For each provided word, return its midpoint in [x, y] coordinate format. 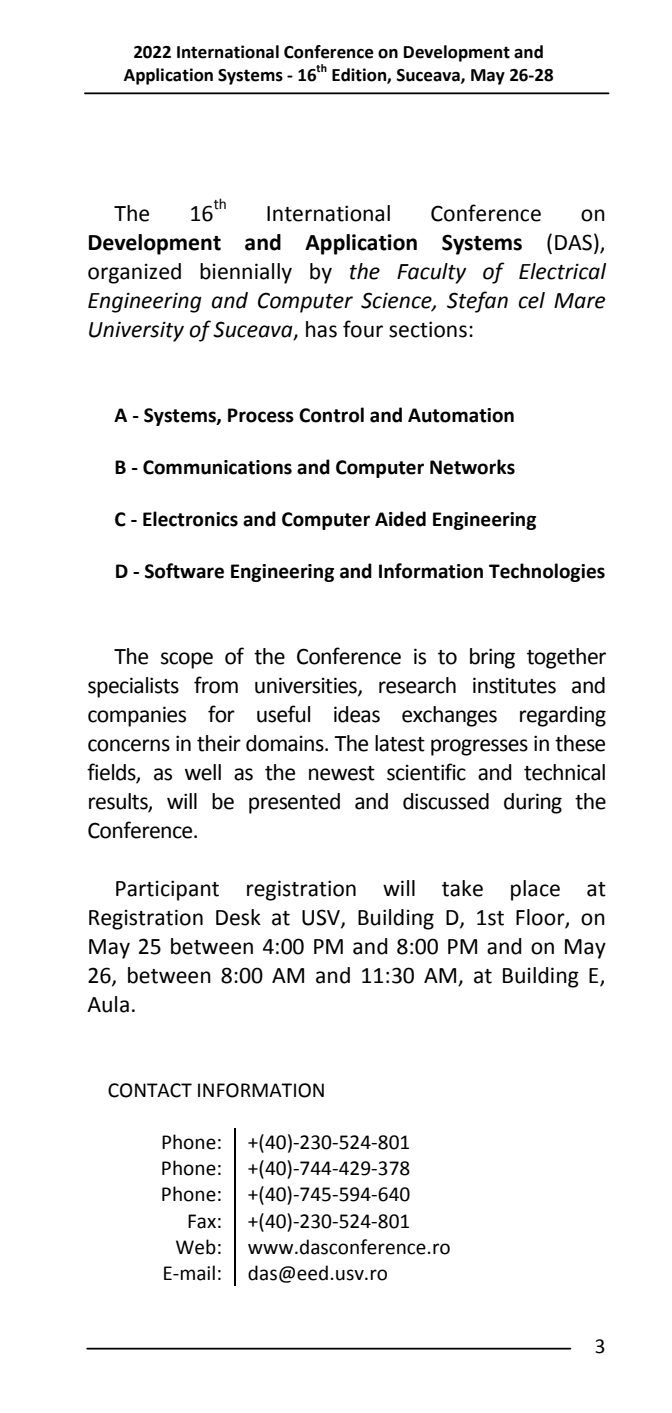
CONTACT [150, 1090]
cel [531, 300]
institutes [514, 685]
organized [134, 273]
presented [294, 803]
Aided [400, 519]
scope [187, 660]
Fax [202, 1221]
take [462, 888]
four [363, 329]
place [535, 890]
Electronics [190, 519]
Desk [238, 917]
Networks [472, 467]
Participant [167, 890]
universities [307, 686]
